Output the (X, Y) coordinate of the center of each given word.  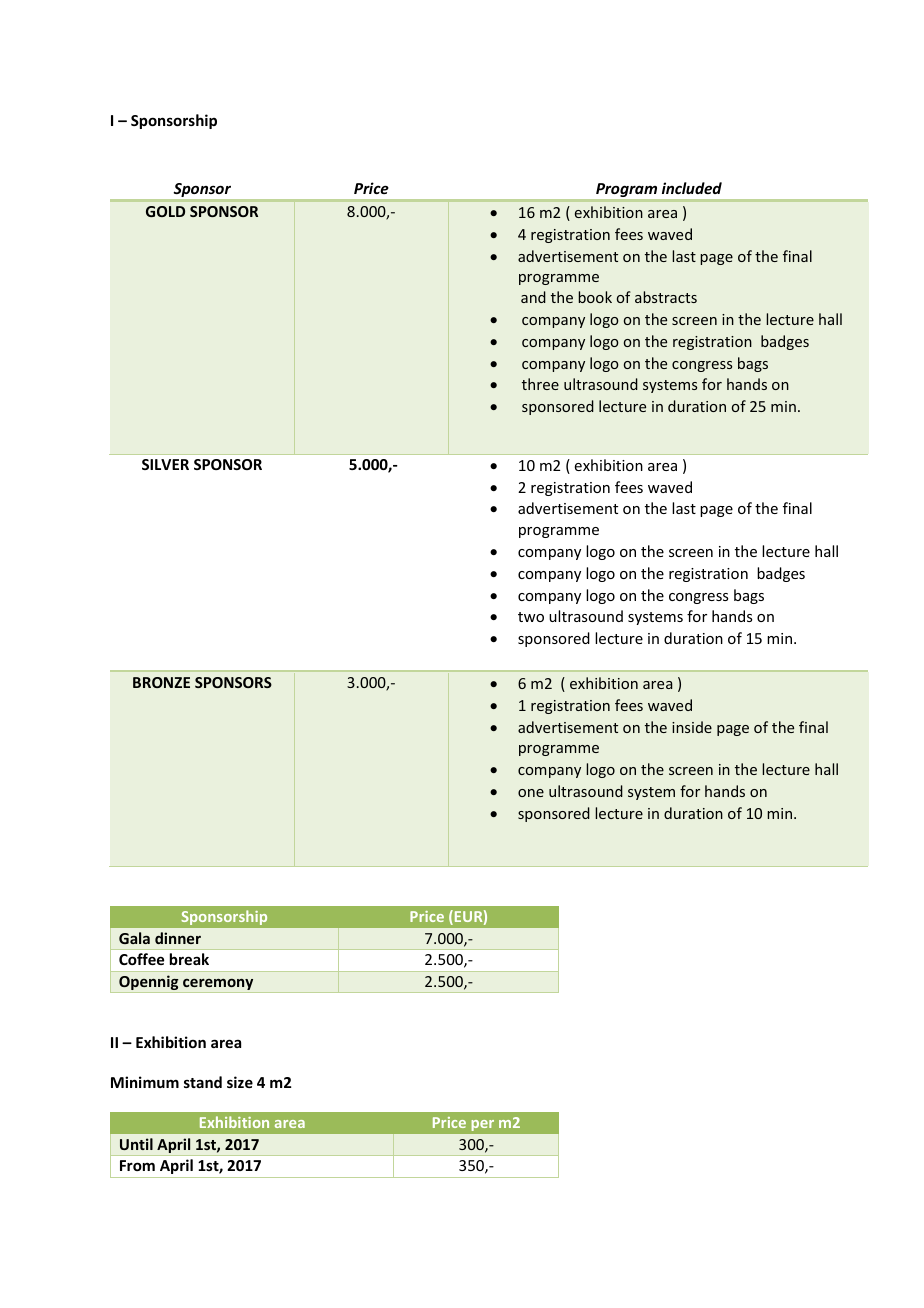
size (240, 1082)
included (692, 188)
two (531, 617)
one (531, 793)
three (540, 384)
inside (692, 727)
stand (203, 1082)
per (483, 1125)
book (595, 297)
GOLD (165, 211)
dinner (178, 938)
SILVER (165, 464)
